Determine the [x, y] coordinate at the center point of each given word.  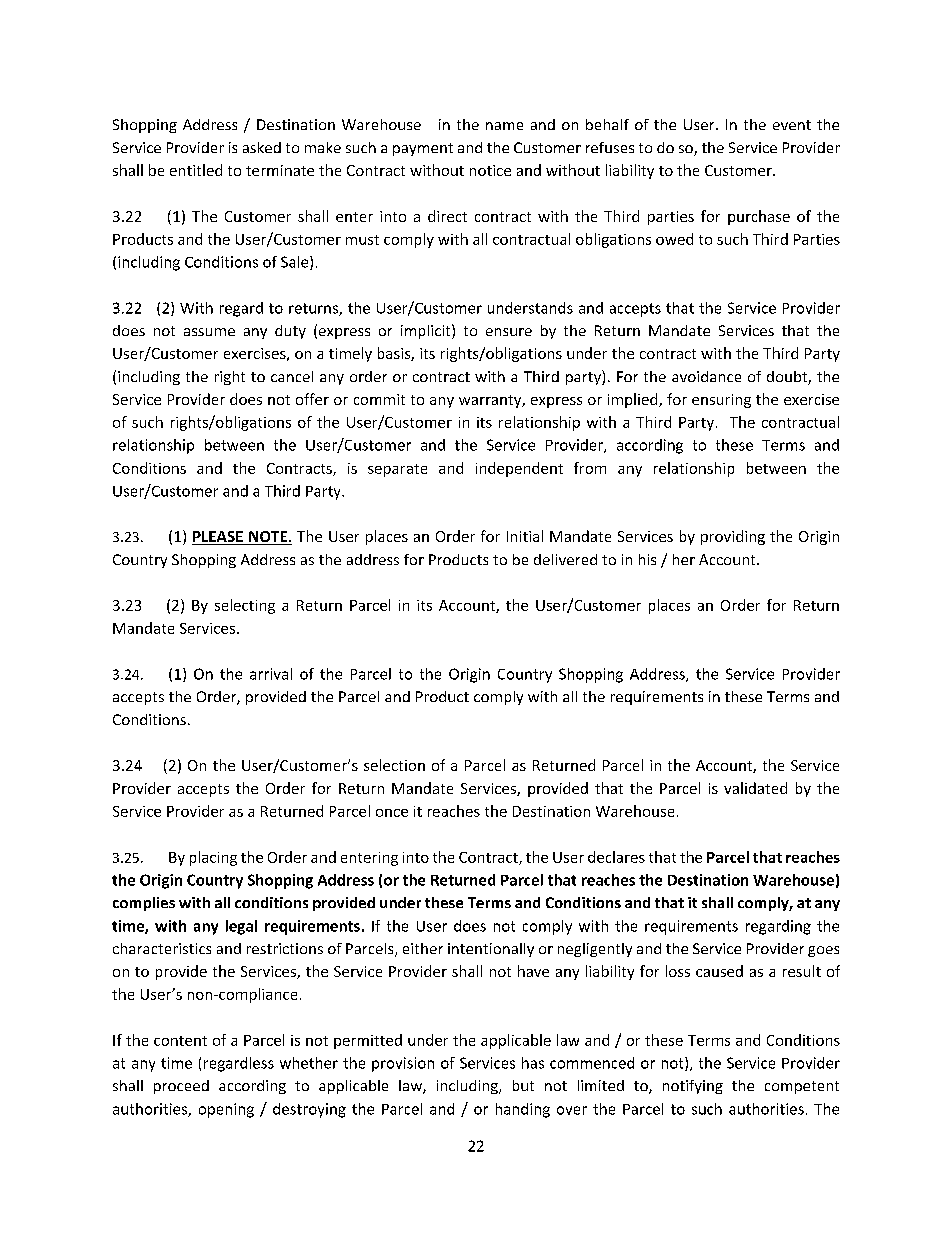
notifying [693, 1087]
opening [226, 1110]
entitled [196, 170]
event [792, 125]
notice [490, 170]
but [523, 1085]
